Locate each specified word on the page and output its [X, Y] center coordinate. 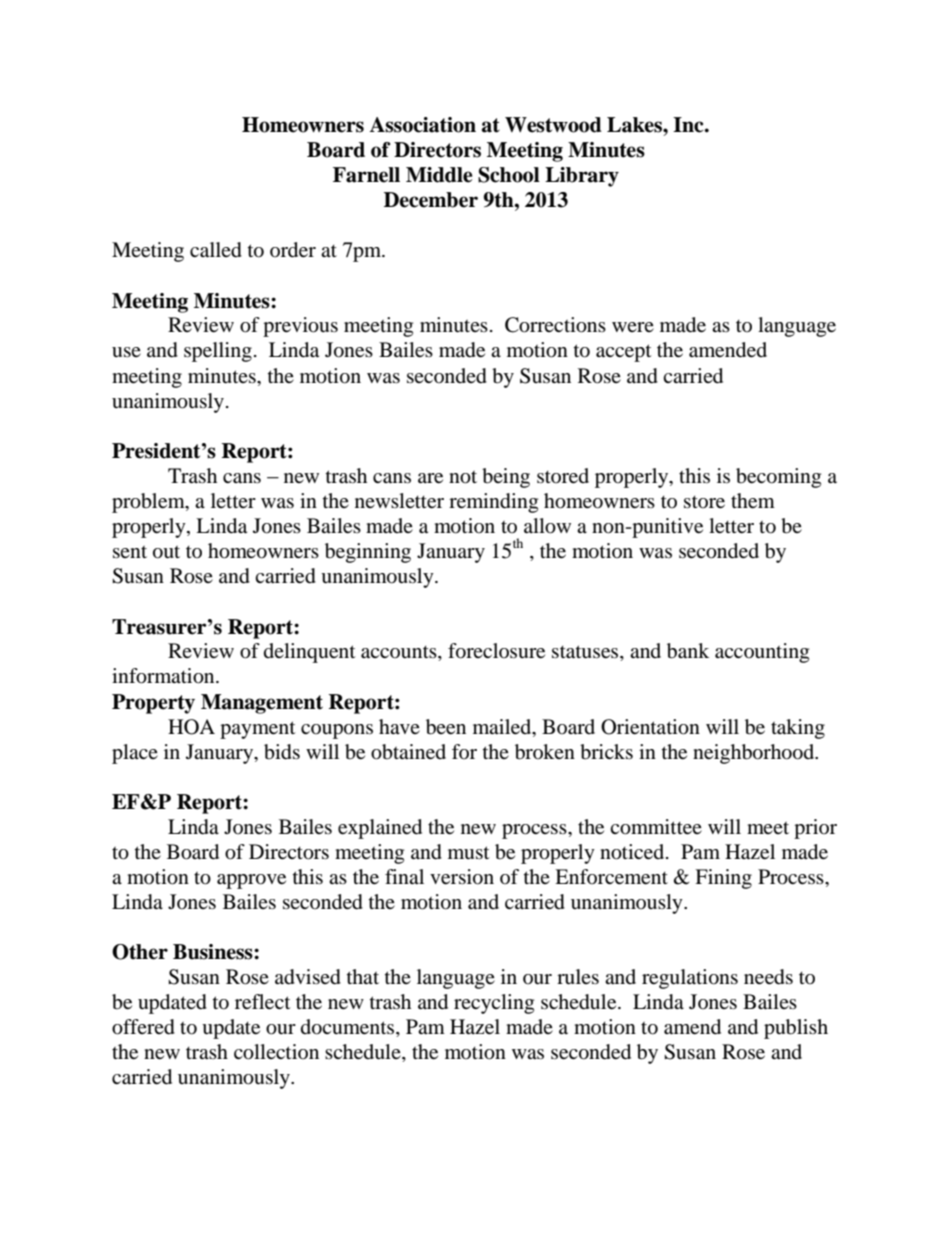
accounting [762, 653]
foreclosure [496, 651]
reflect [262, 1002]
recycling [494, 1004]
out [166, 552]
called [216, 250]
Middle [439, 175]
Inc [689, 125]
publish [796, 1029]
